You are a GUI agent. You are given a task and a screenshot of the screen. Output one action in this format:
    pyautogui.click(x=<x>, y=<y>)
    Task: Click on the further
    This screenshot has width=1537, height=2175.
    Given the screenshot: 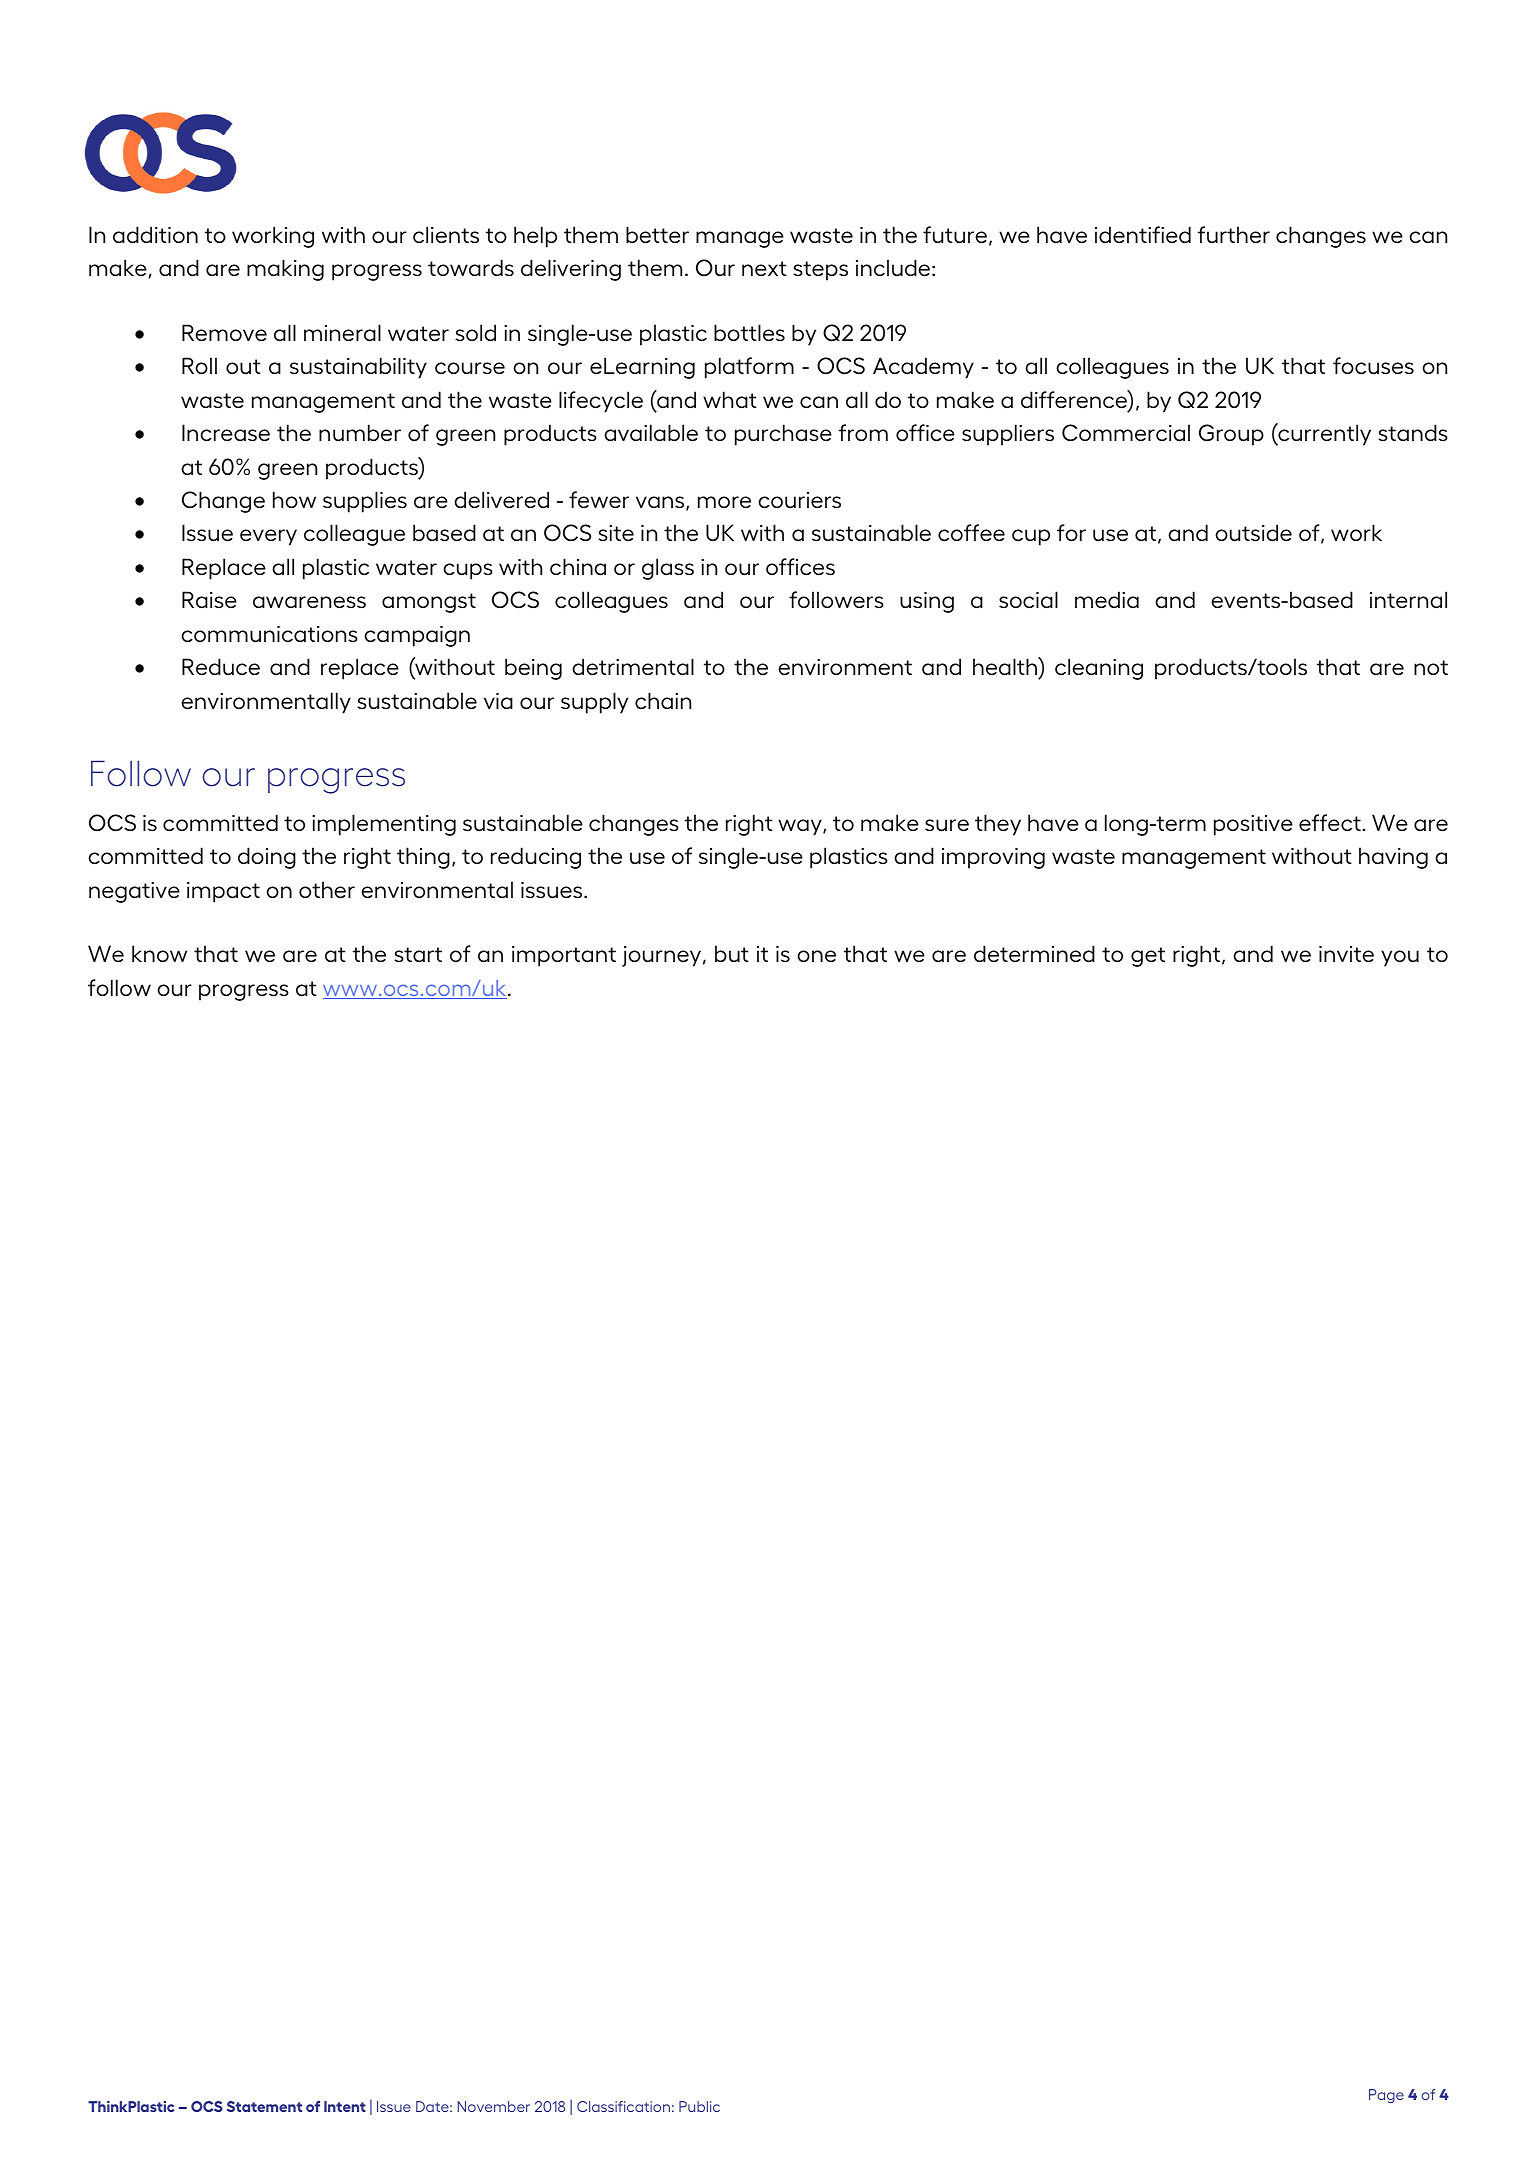 What is the action you would take?
    pyautogui.click(x=1234, y=234)
